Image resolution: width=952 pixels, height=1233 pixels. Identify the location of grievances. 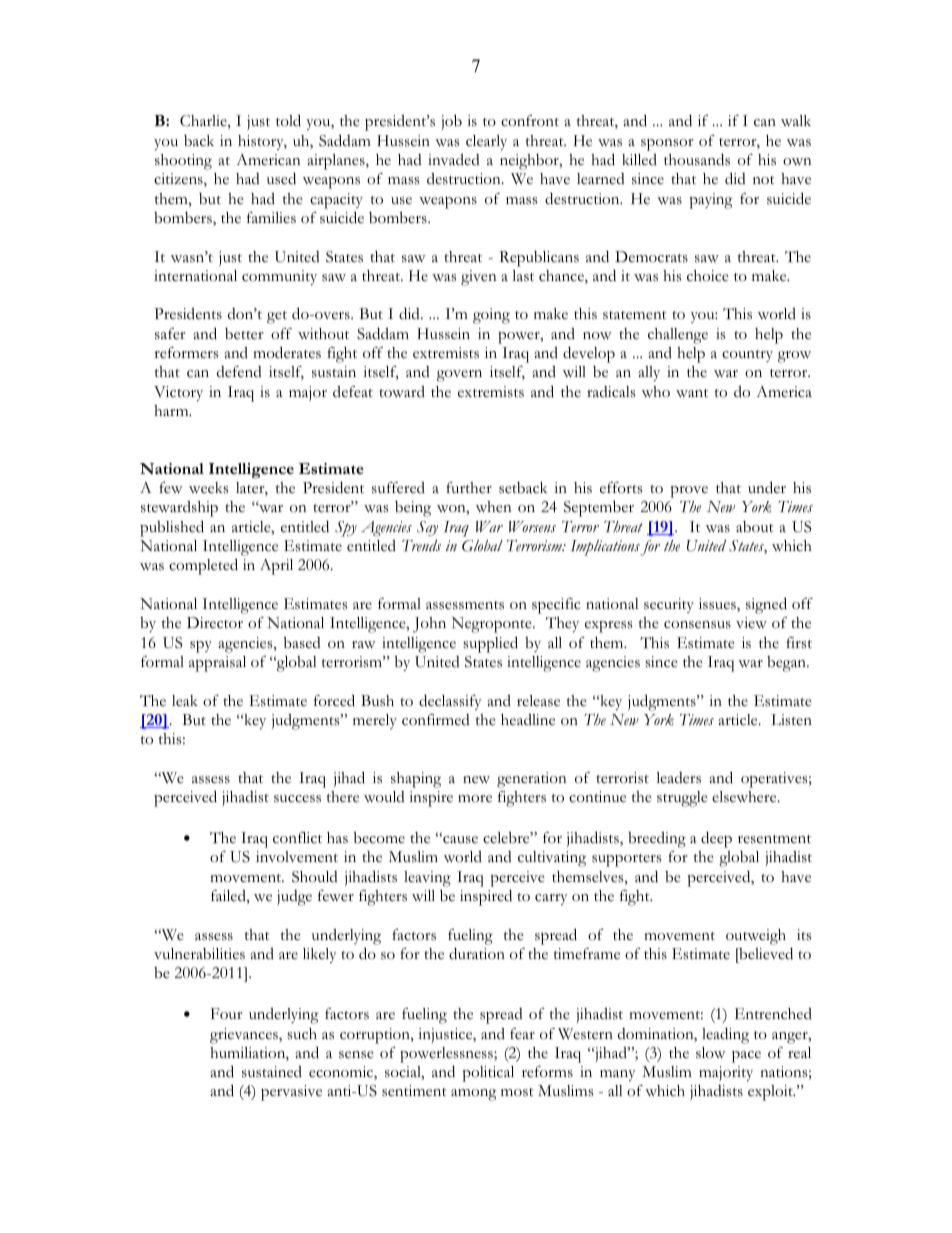
(245, 1036).
